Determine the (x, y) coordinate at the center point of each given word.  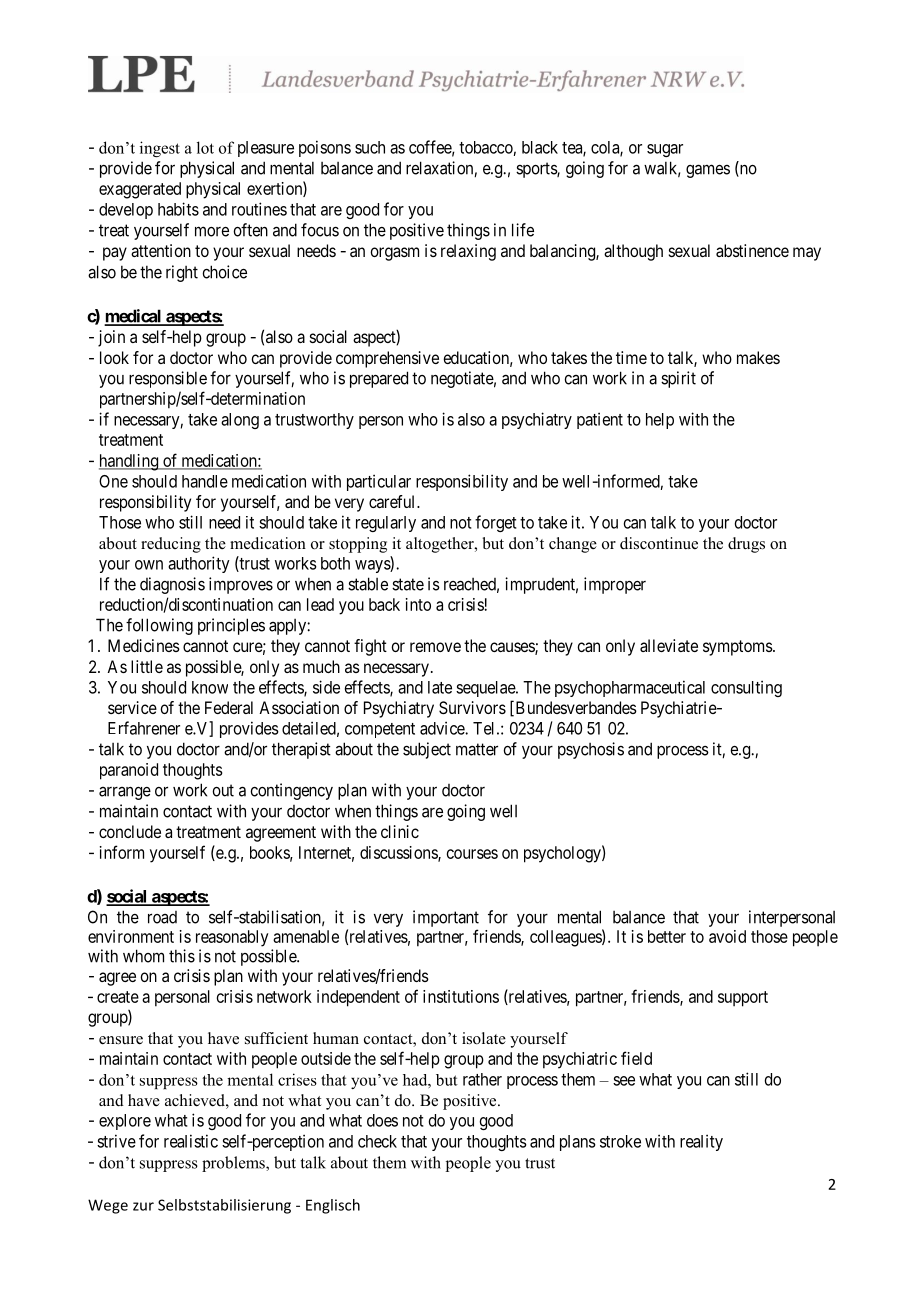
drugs (746, 545)
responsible (168, 379)
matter (477, 749)
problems (234, 1164)
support (743, 999)
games (708, 171)
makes (758, 357)
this (182, 956)
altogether (441, 545)
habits (178, 209)
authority (199, 564)
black (540, 147)
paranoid (129, 771)
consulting (746, 688)
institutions (461, 996)
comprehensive (387, 359)
